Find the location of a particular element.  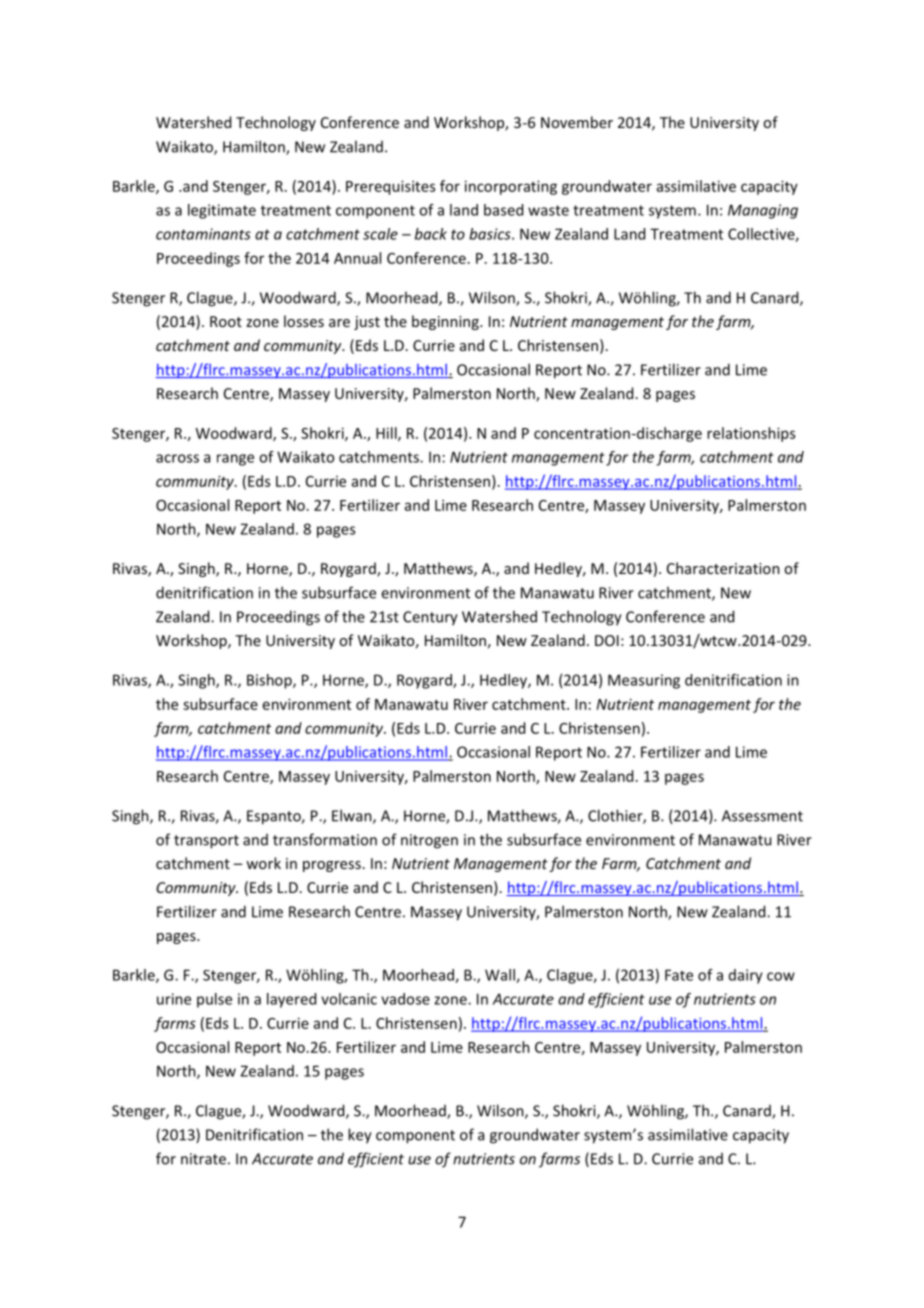

legitimate is located at coordinates (222, 211).
